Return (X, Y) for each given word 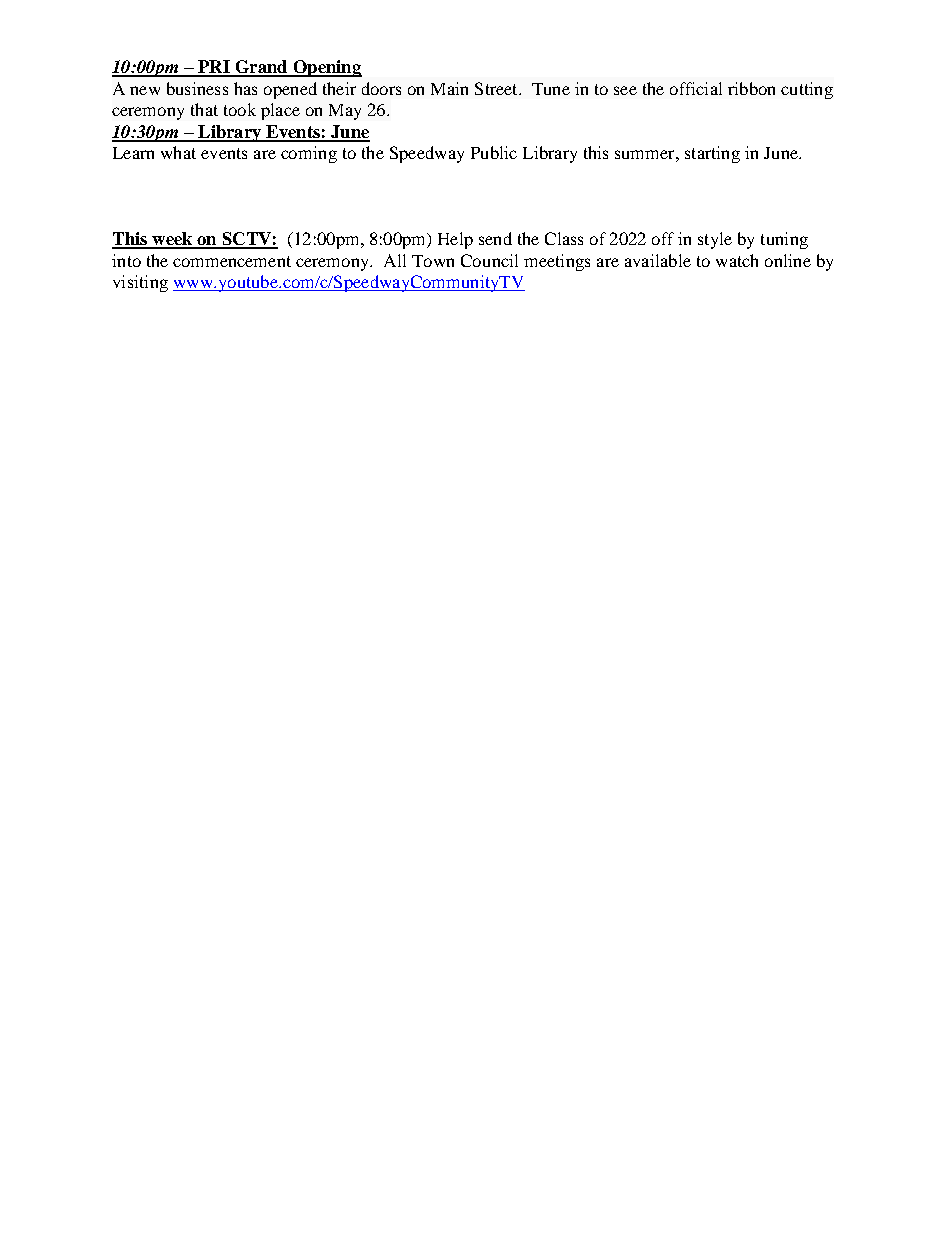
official (696, 88)
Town (433, 261)
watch (737, 260)
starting (712, 154)
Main (449, 88)
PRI (214, 68)
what (178, 152)
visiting (140, 283)
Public (494, 152)
